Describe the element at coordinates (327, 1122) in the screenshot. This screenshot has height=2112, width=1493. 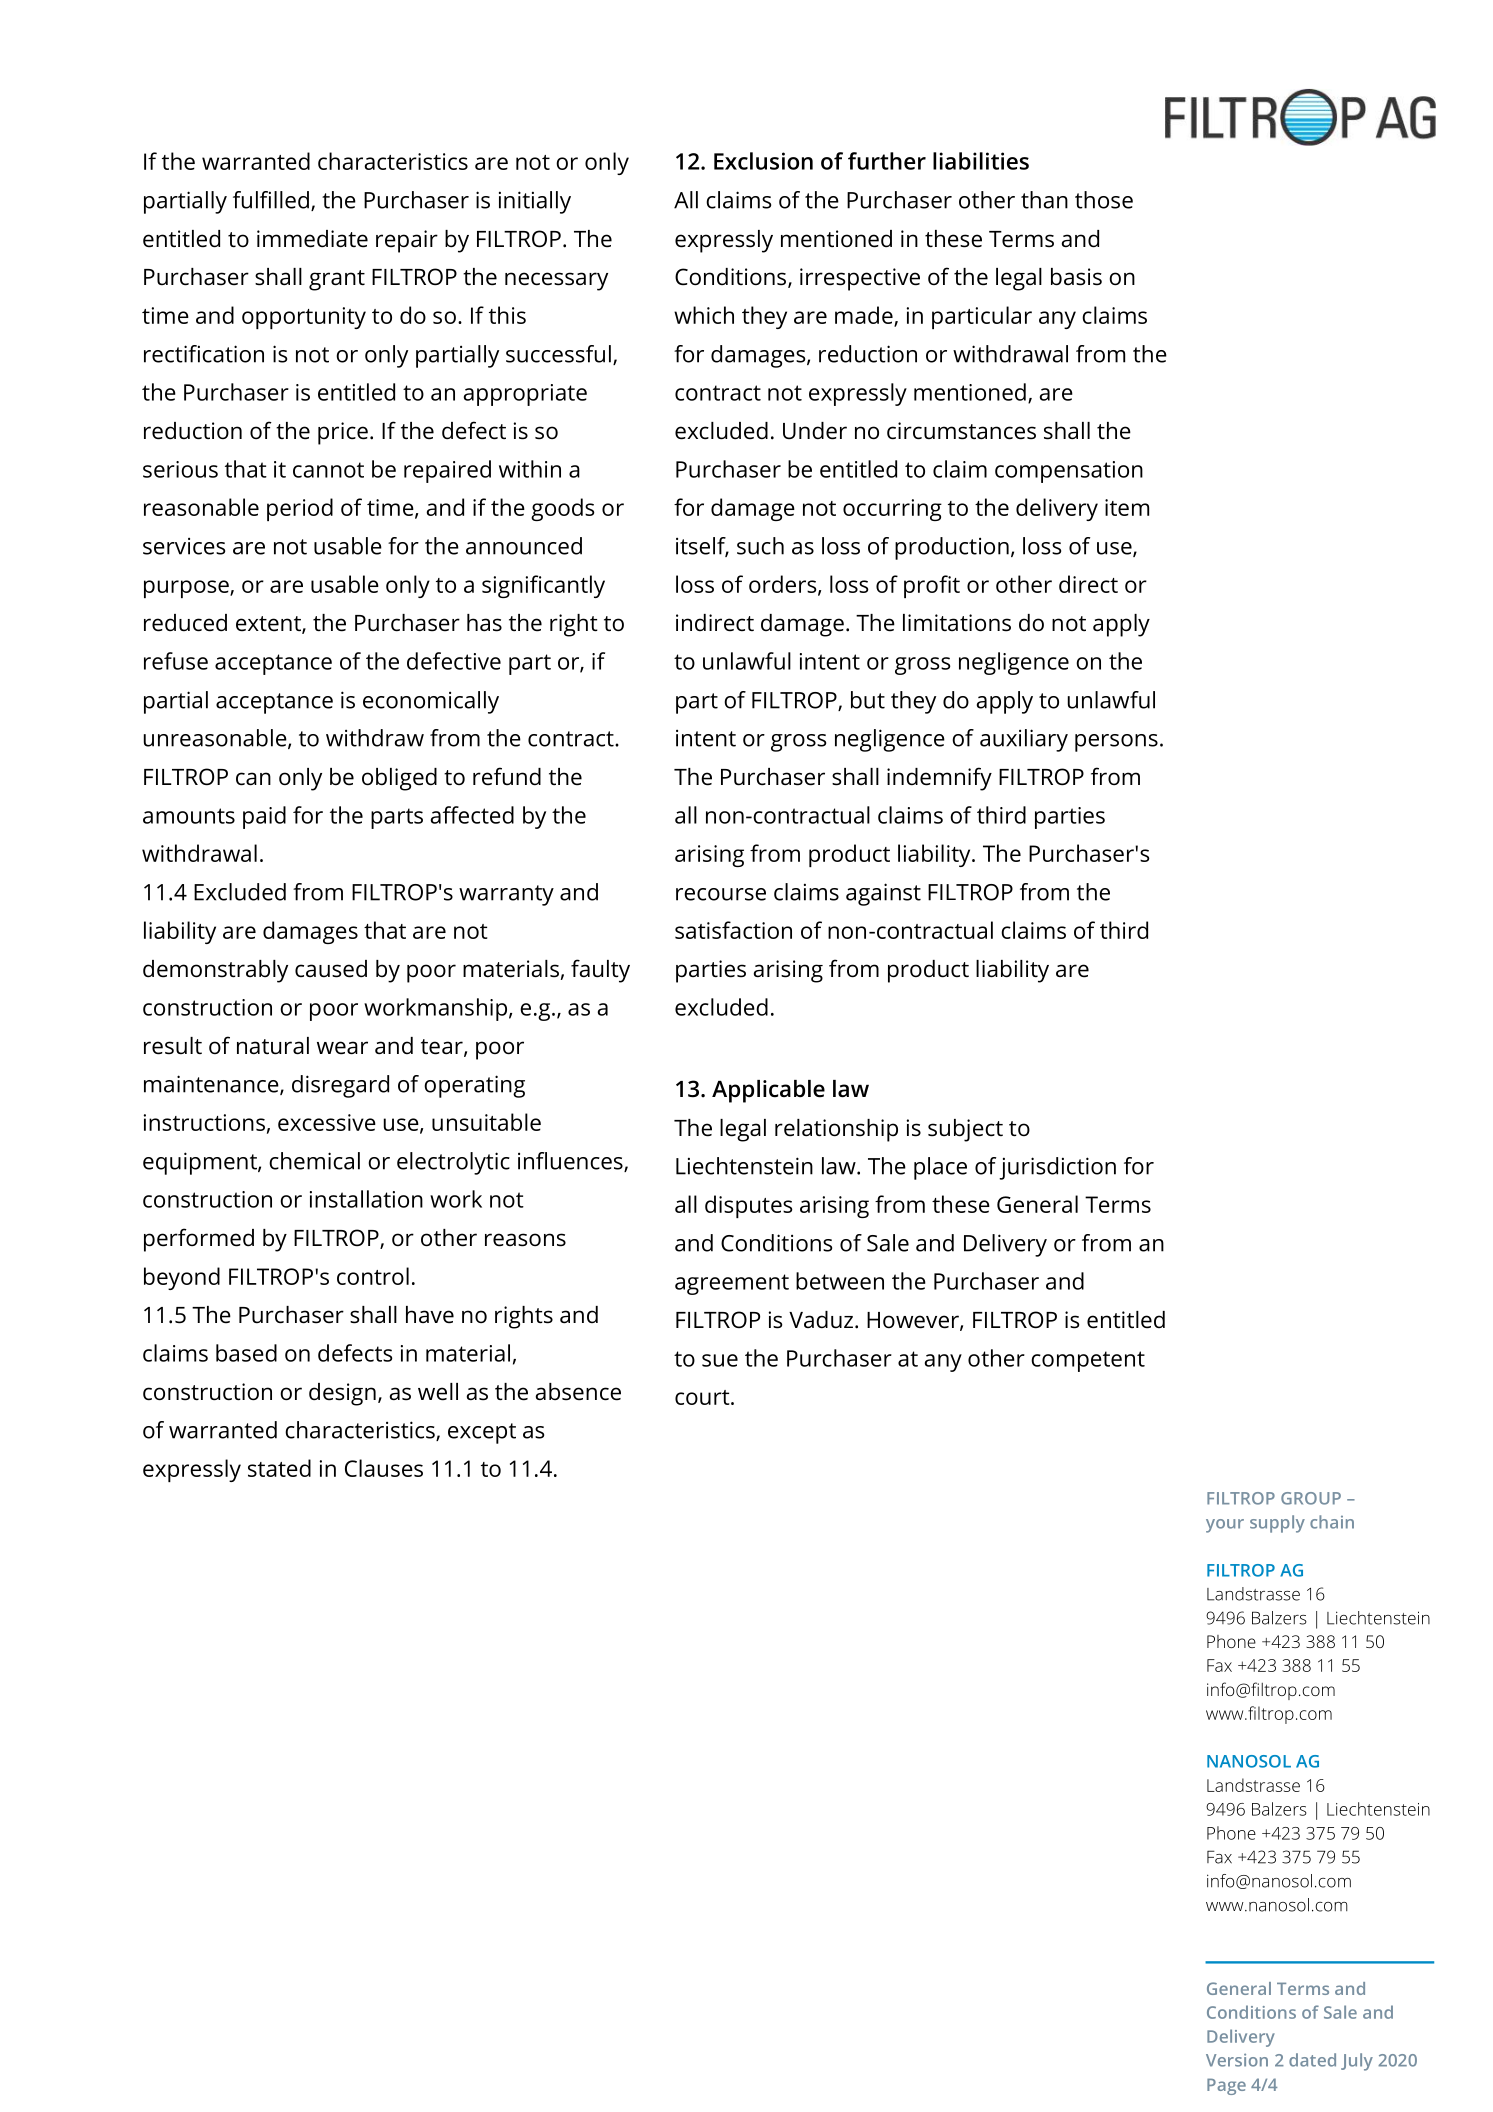
I see `excessive` at that location.
